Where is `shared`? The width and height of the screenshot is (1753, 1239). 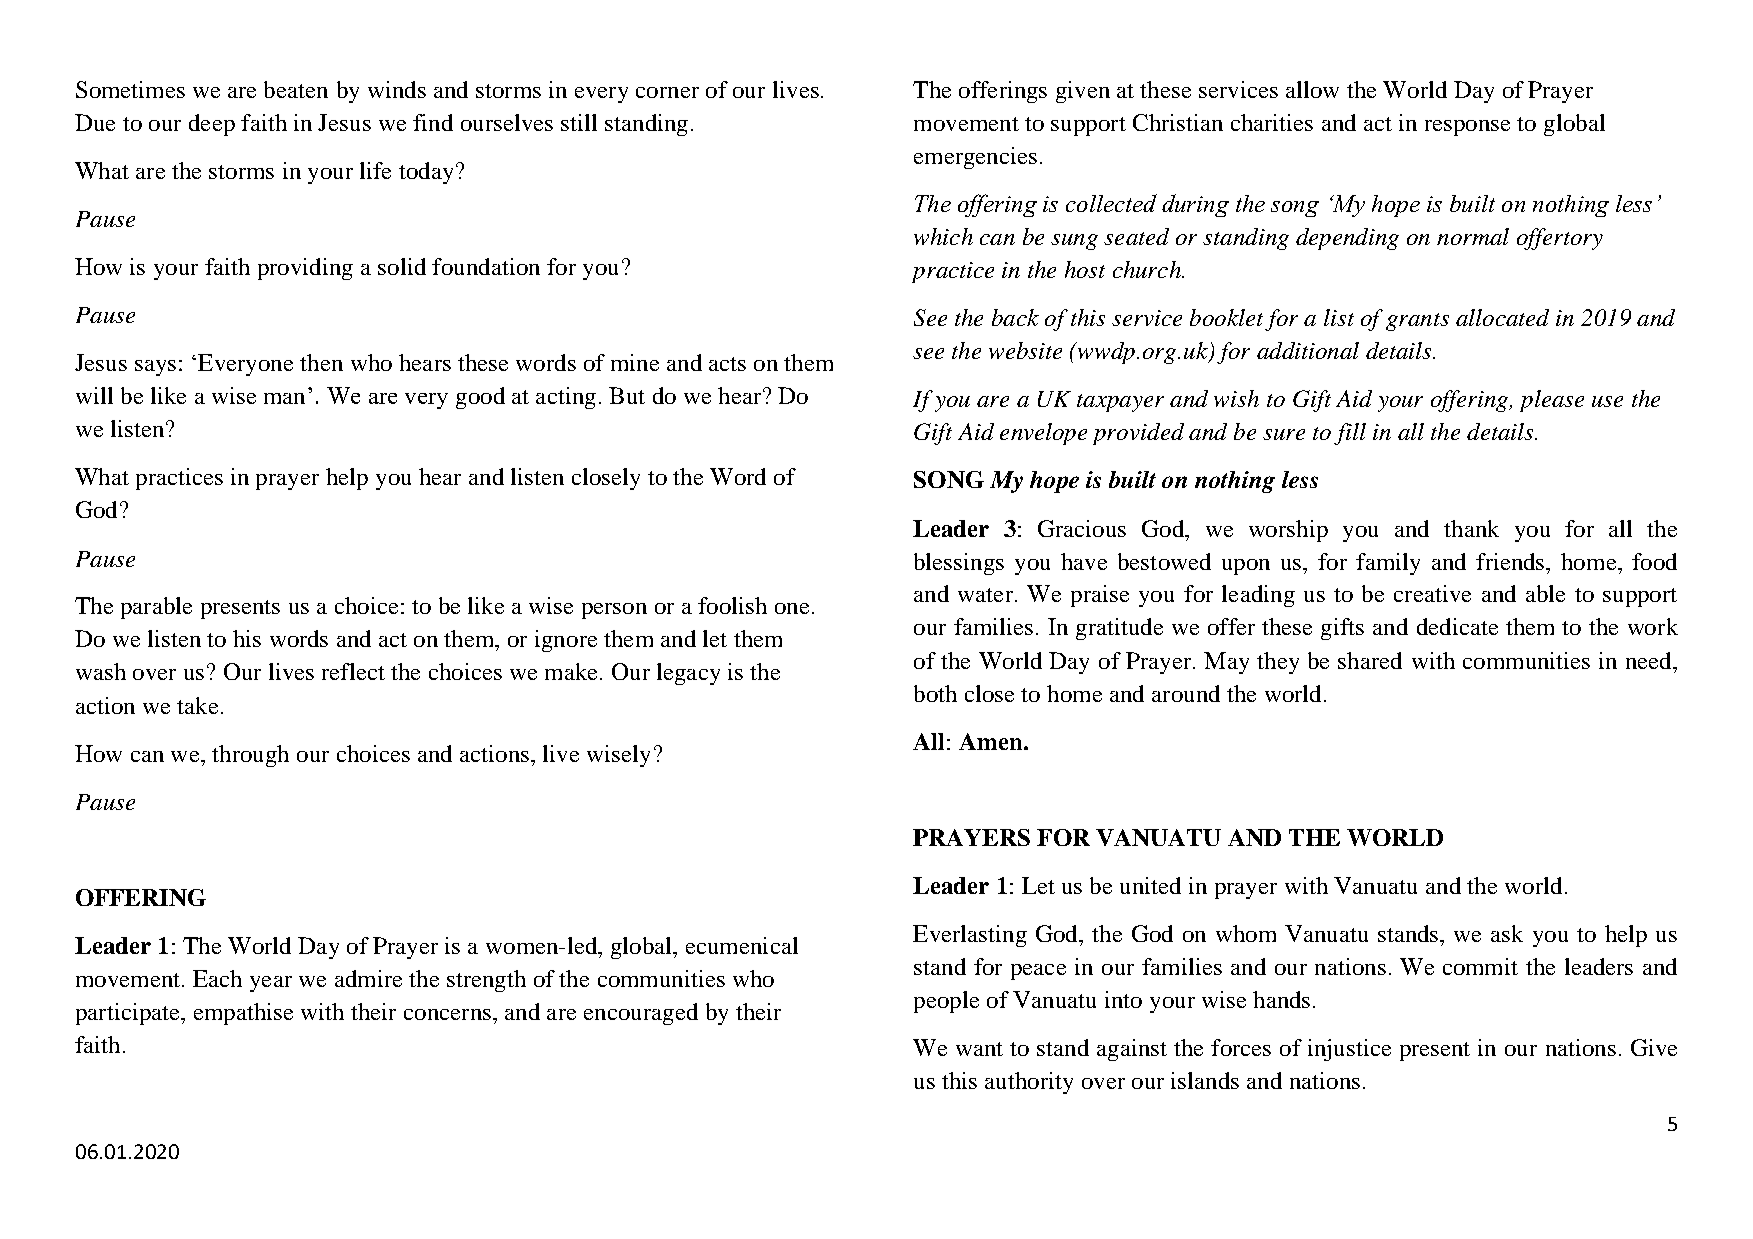 shared is located at coordinates (1370, 660).
